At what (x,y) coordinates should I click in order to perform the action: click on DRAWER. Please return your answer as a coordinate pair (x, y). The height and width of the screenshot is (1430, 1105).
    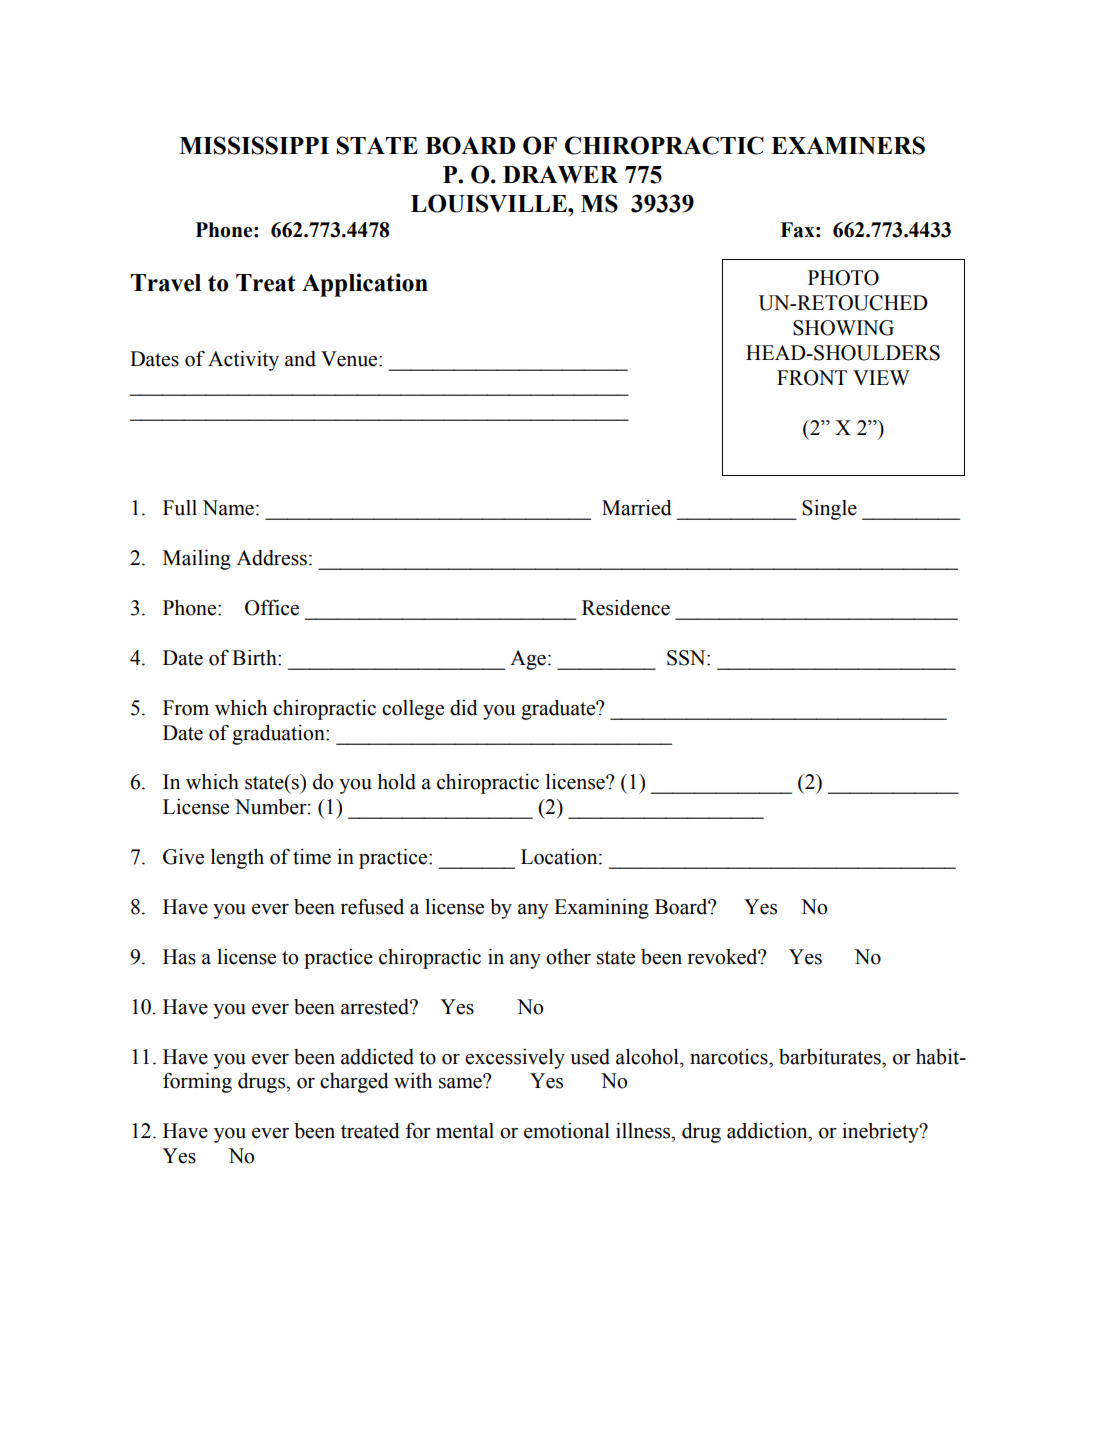
    Looking at the image, I should click on (560, 174).
